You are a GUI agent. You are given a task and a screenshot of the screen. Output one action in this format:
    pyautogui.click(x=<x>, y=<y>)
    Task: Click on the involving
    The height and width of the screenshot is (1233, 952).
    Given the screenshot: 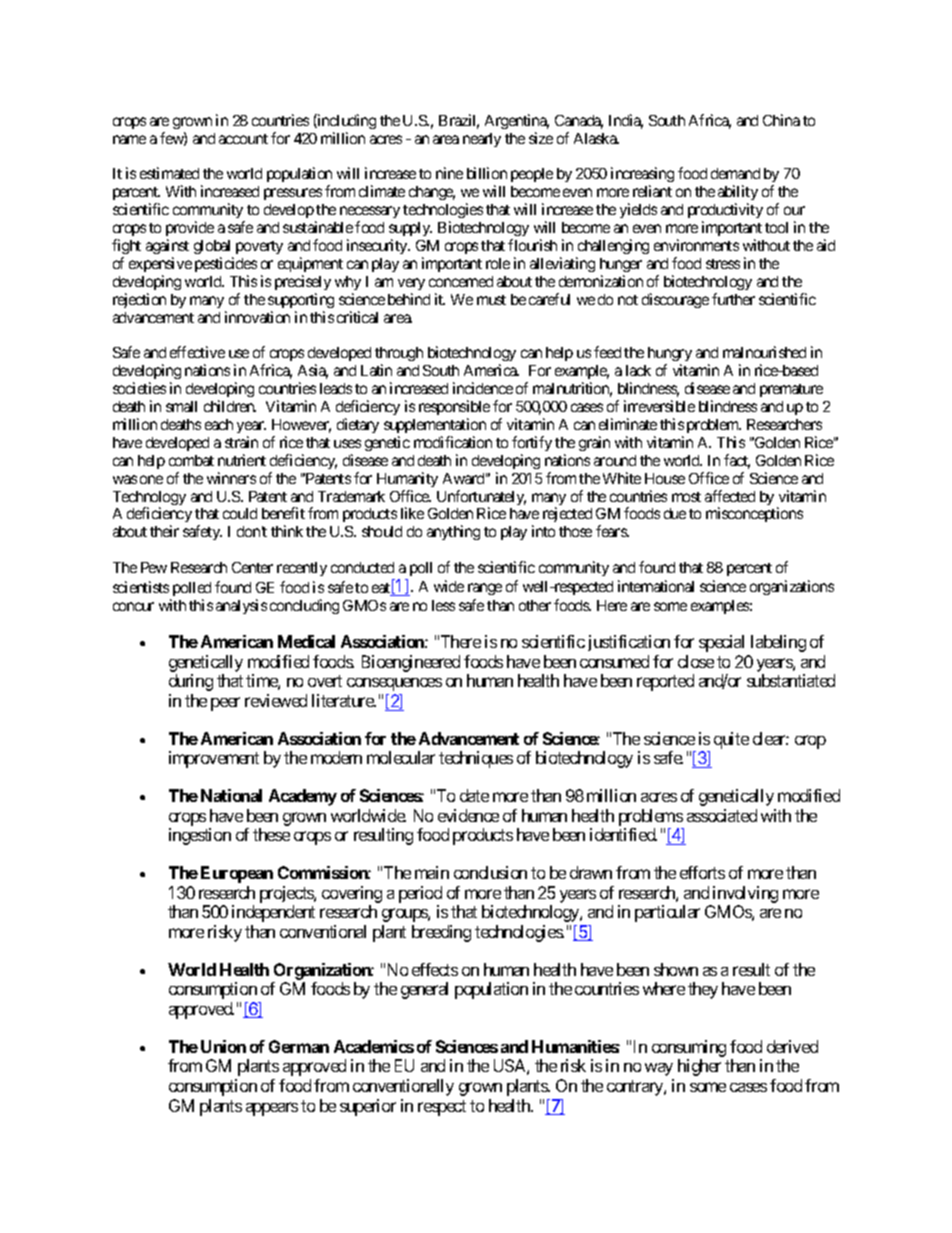 What is the action you would take?
    pyautogui.click(x=745, y=894)
